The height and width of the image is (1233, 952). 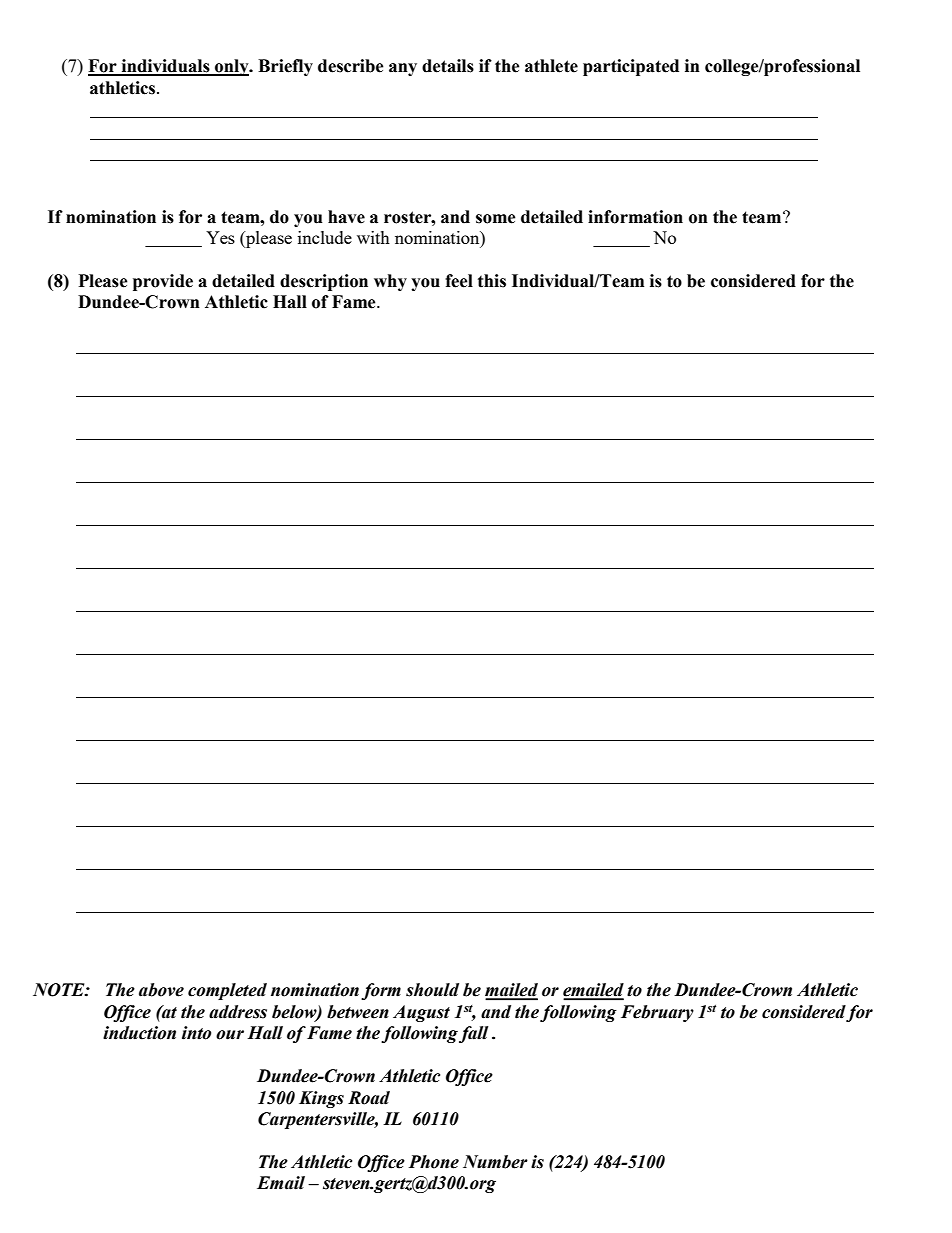 What do you see at coordinates (403, 69) in the image?
I see `any` at bounding box center [403, 69].
